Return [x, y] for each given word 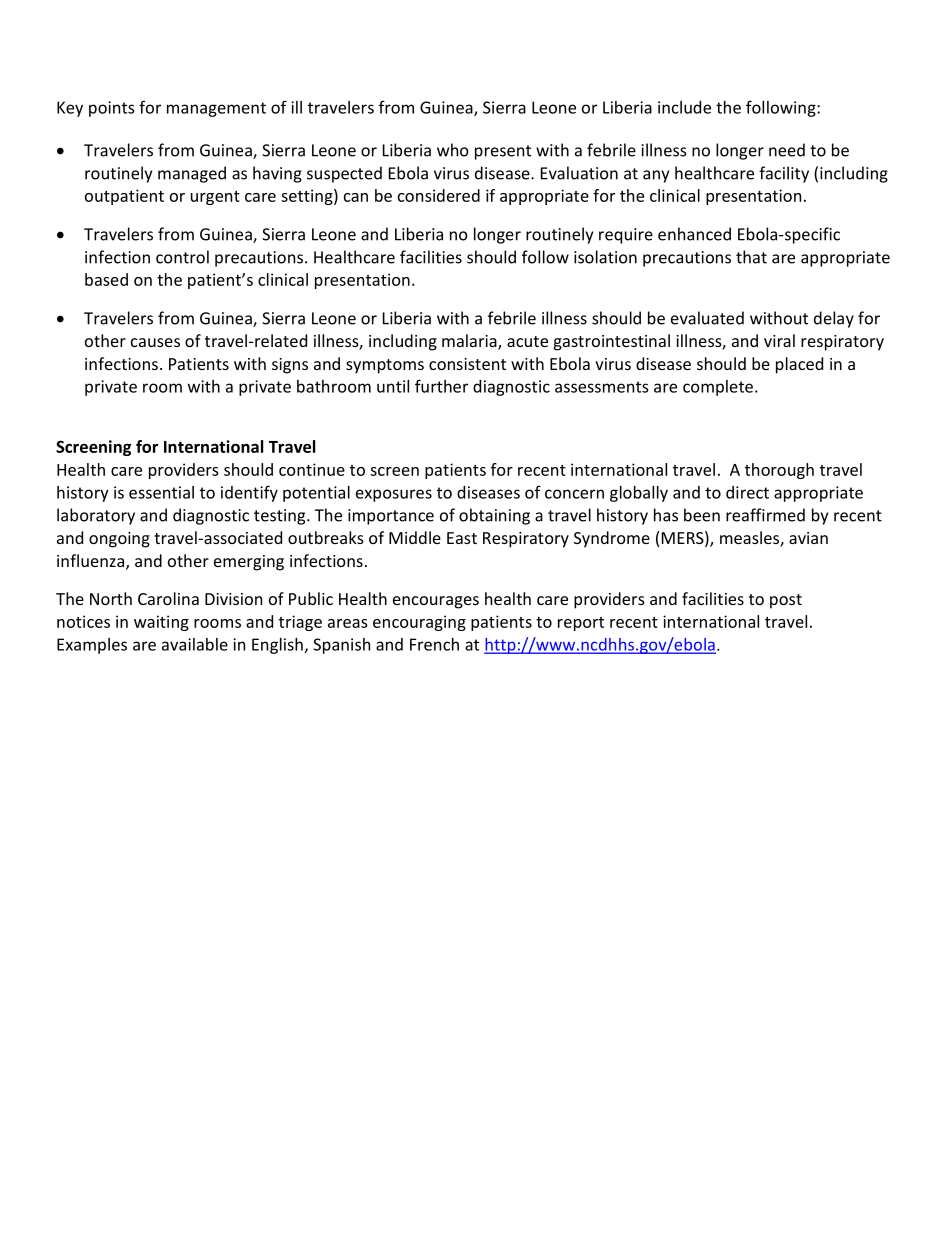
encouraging [419, 623]
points [111, 109]
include [684, 107]
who [453, 150]
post [786, 601]
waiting [161, 623]
